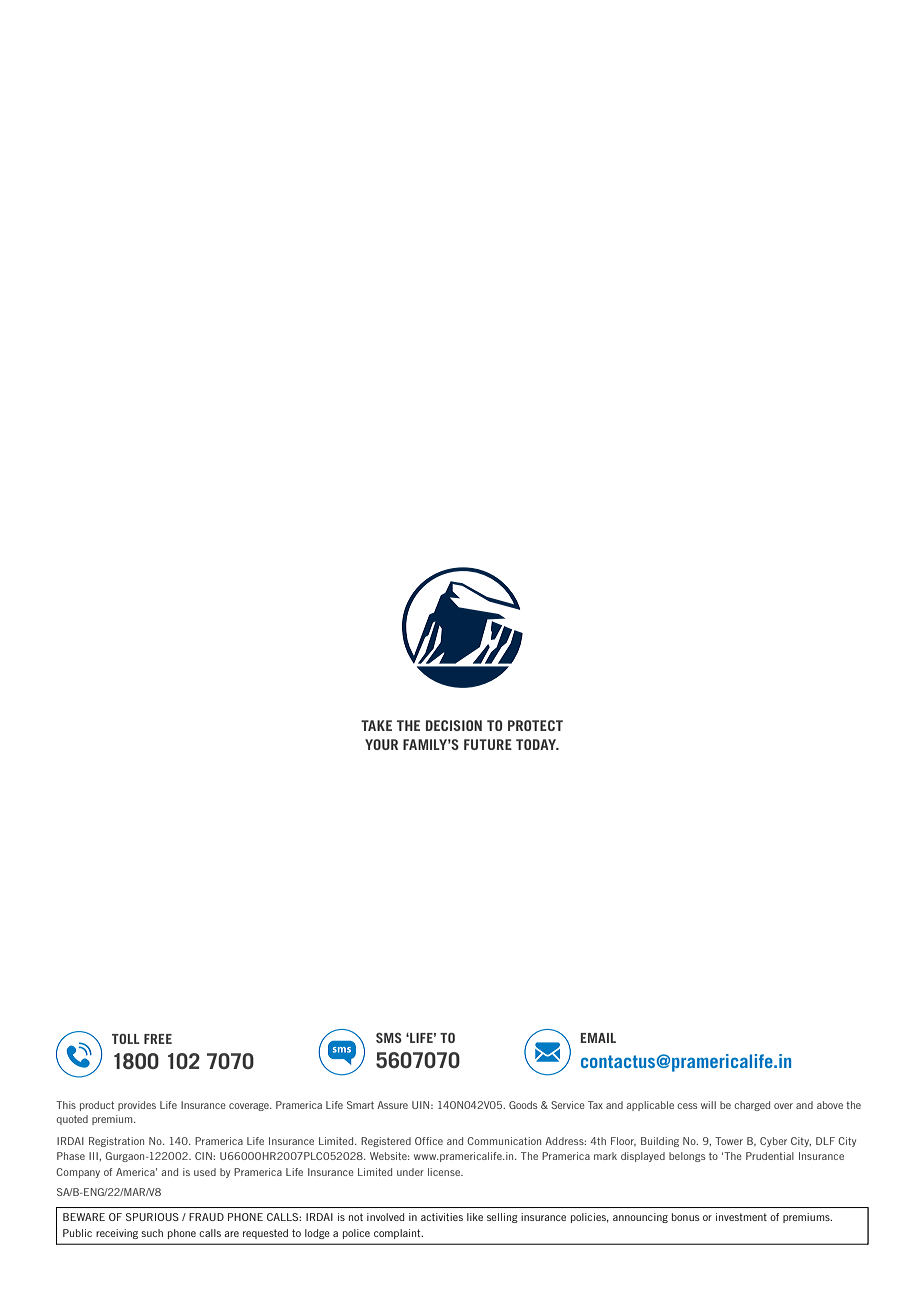 The width and height of the screenshot is (924, 1308). I want to click on DECISION, so click(454, 725).
